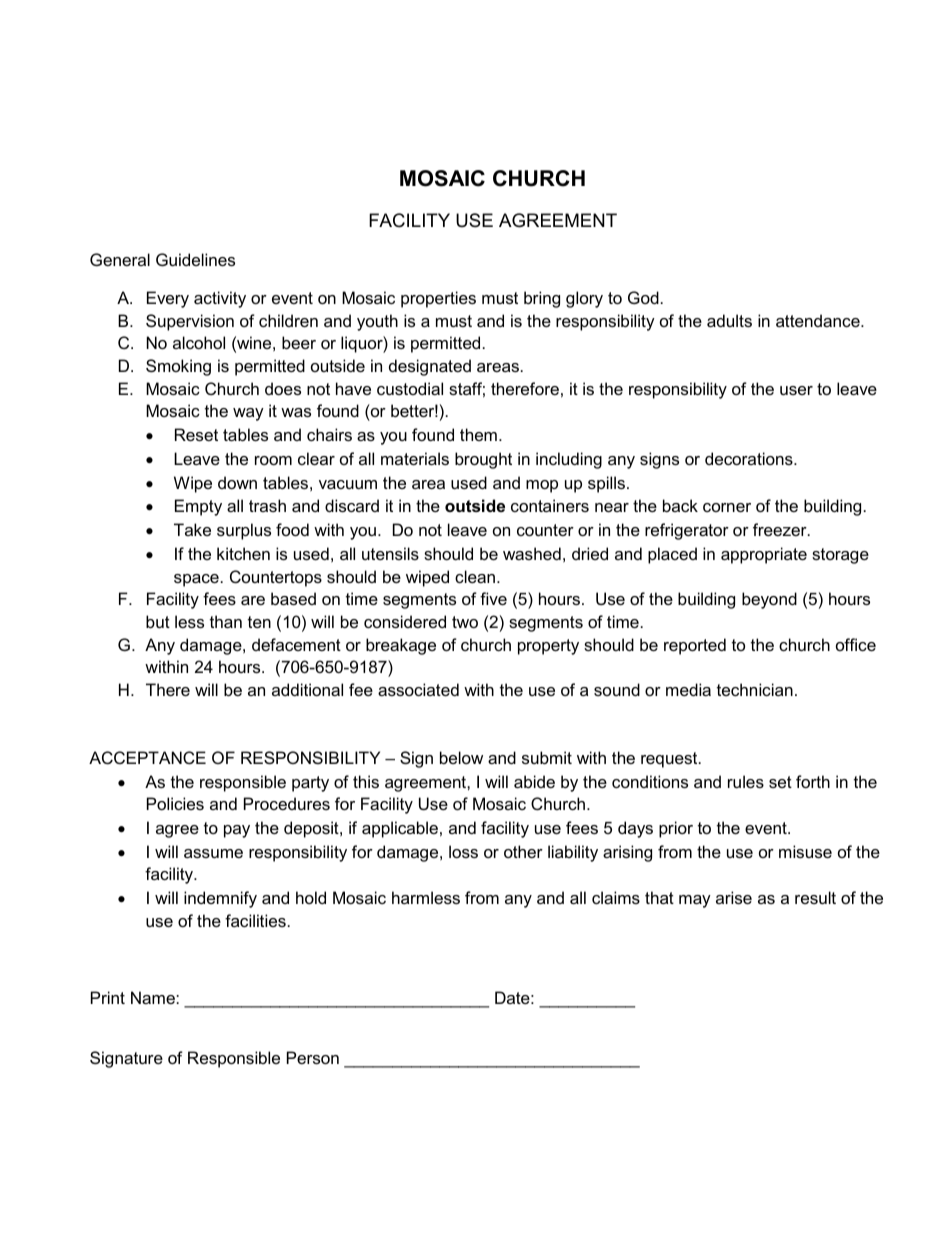  Describe the element at coordinates (729, 320) in the screenshot. I see `adults` at that location.
